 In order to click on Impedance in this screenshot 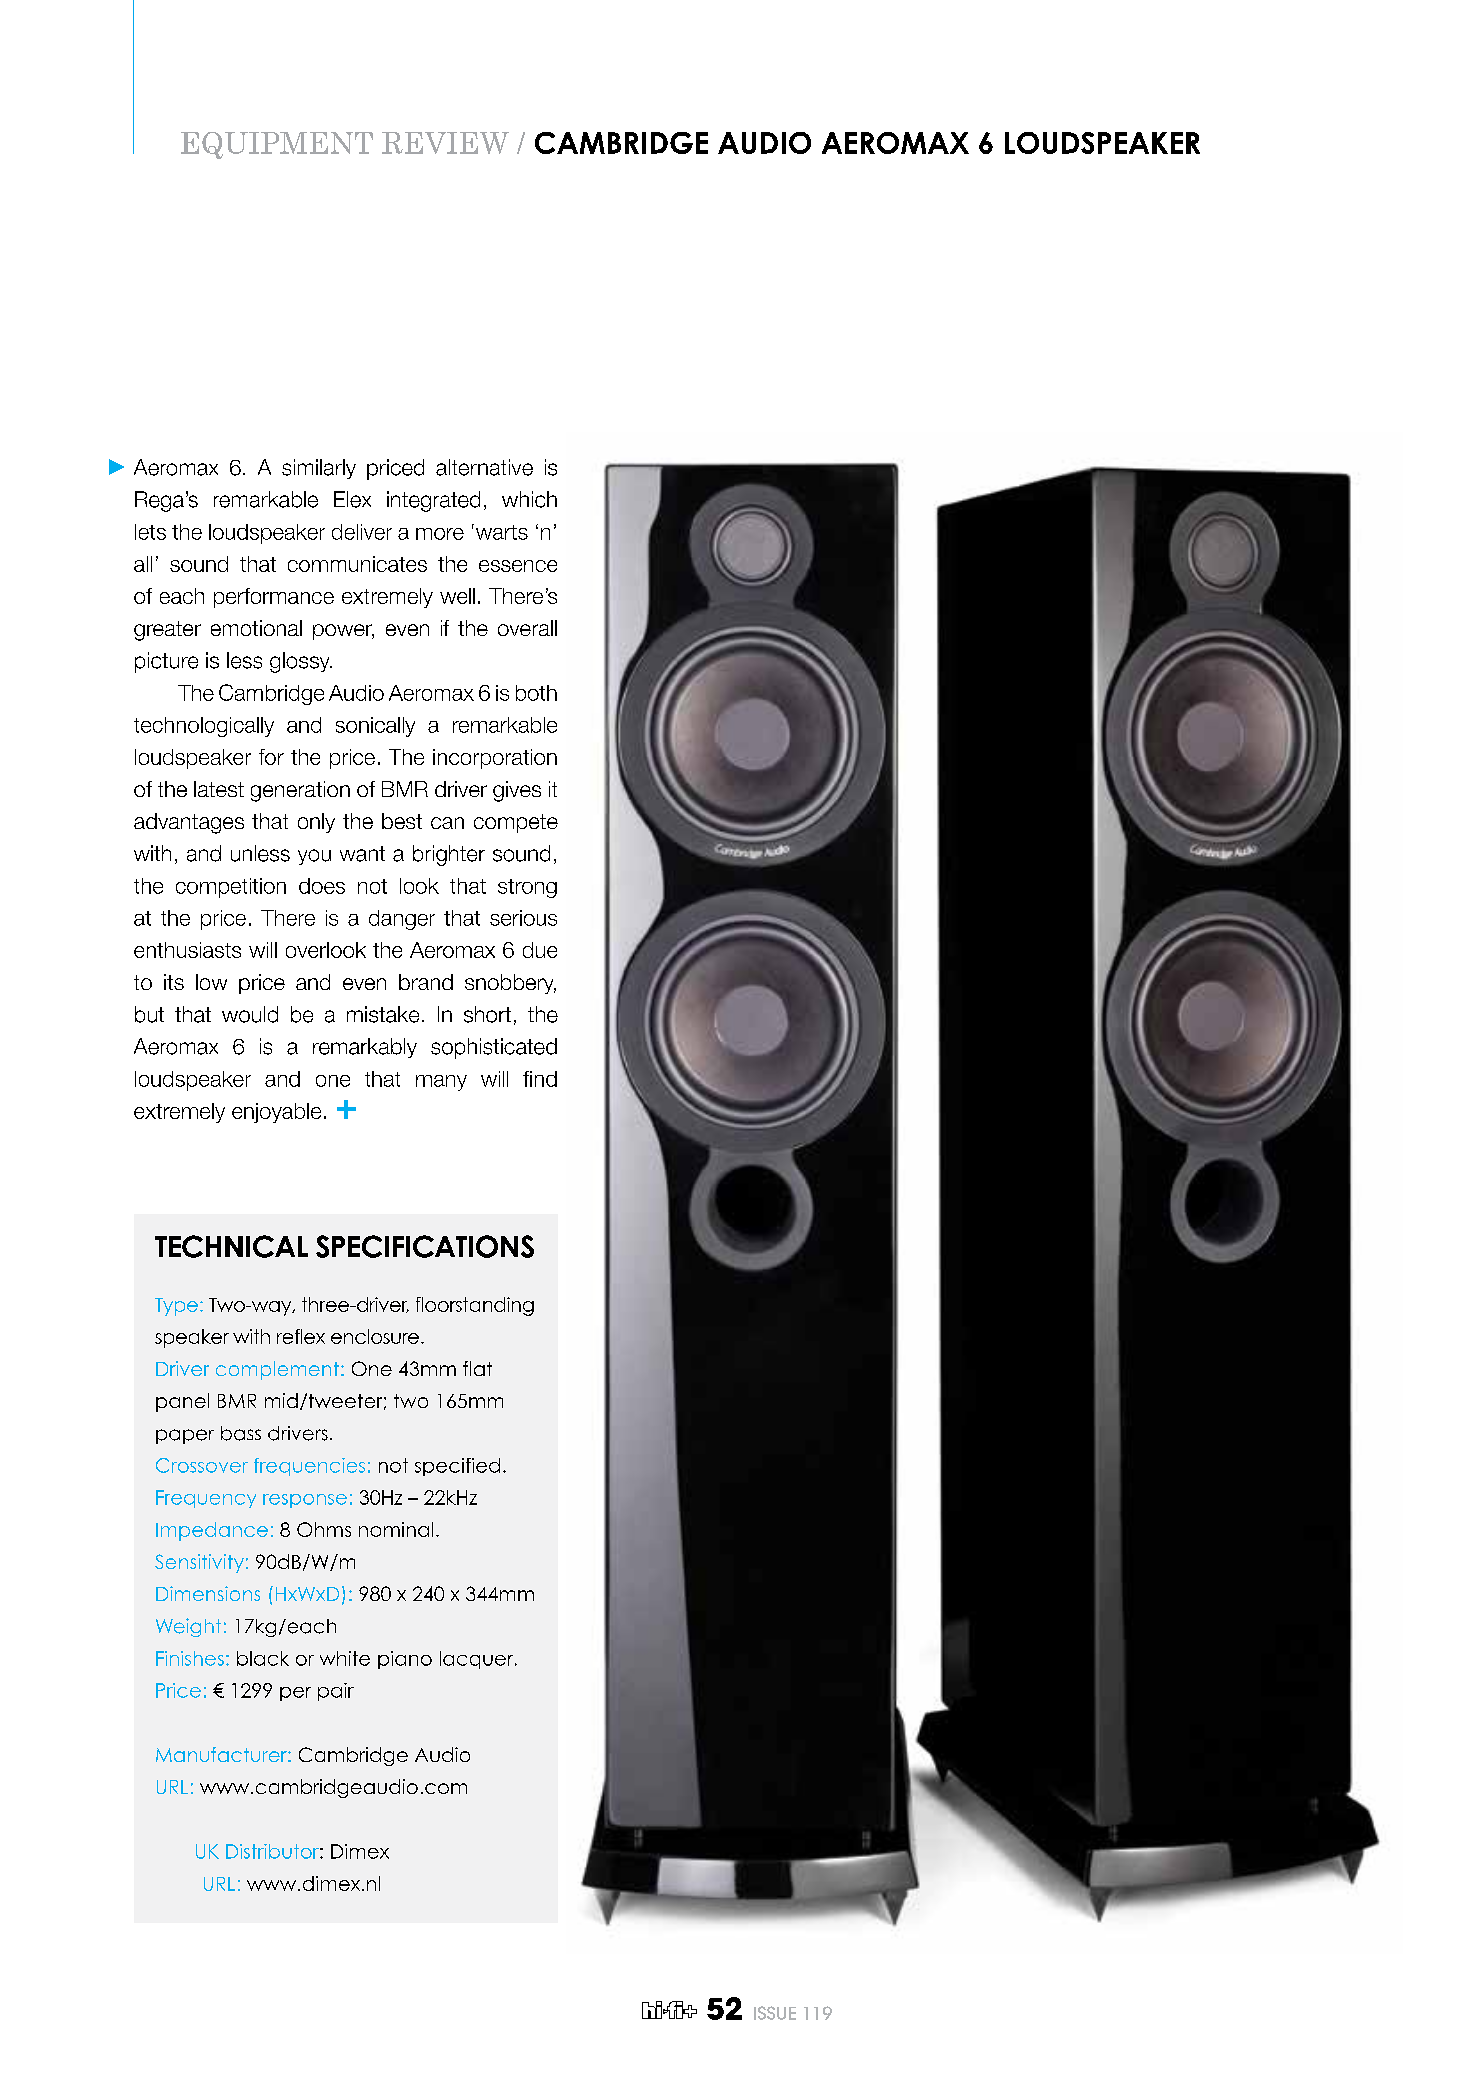, I will do `click(212, 1531)`.
